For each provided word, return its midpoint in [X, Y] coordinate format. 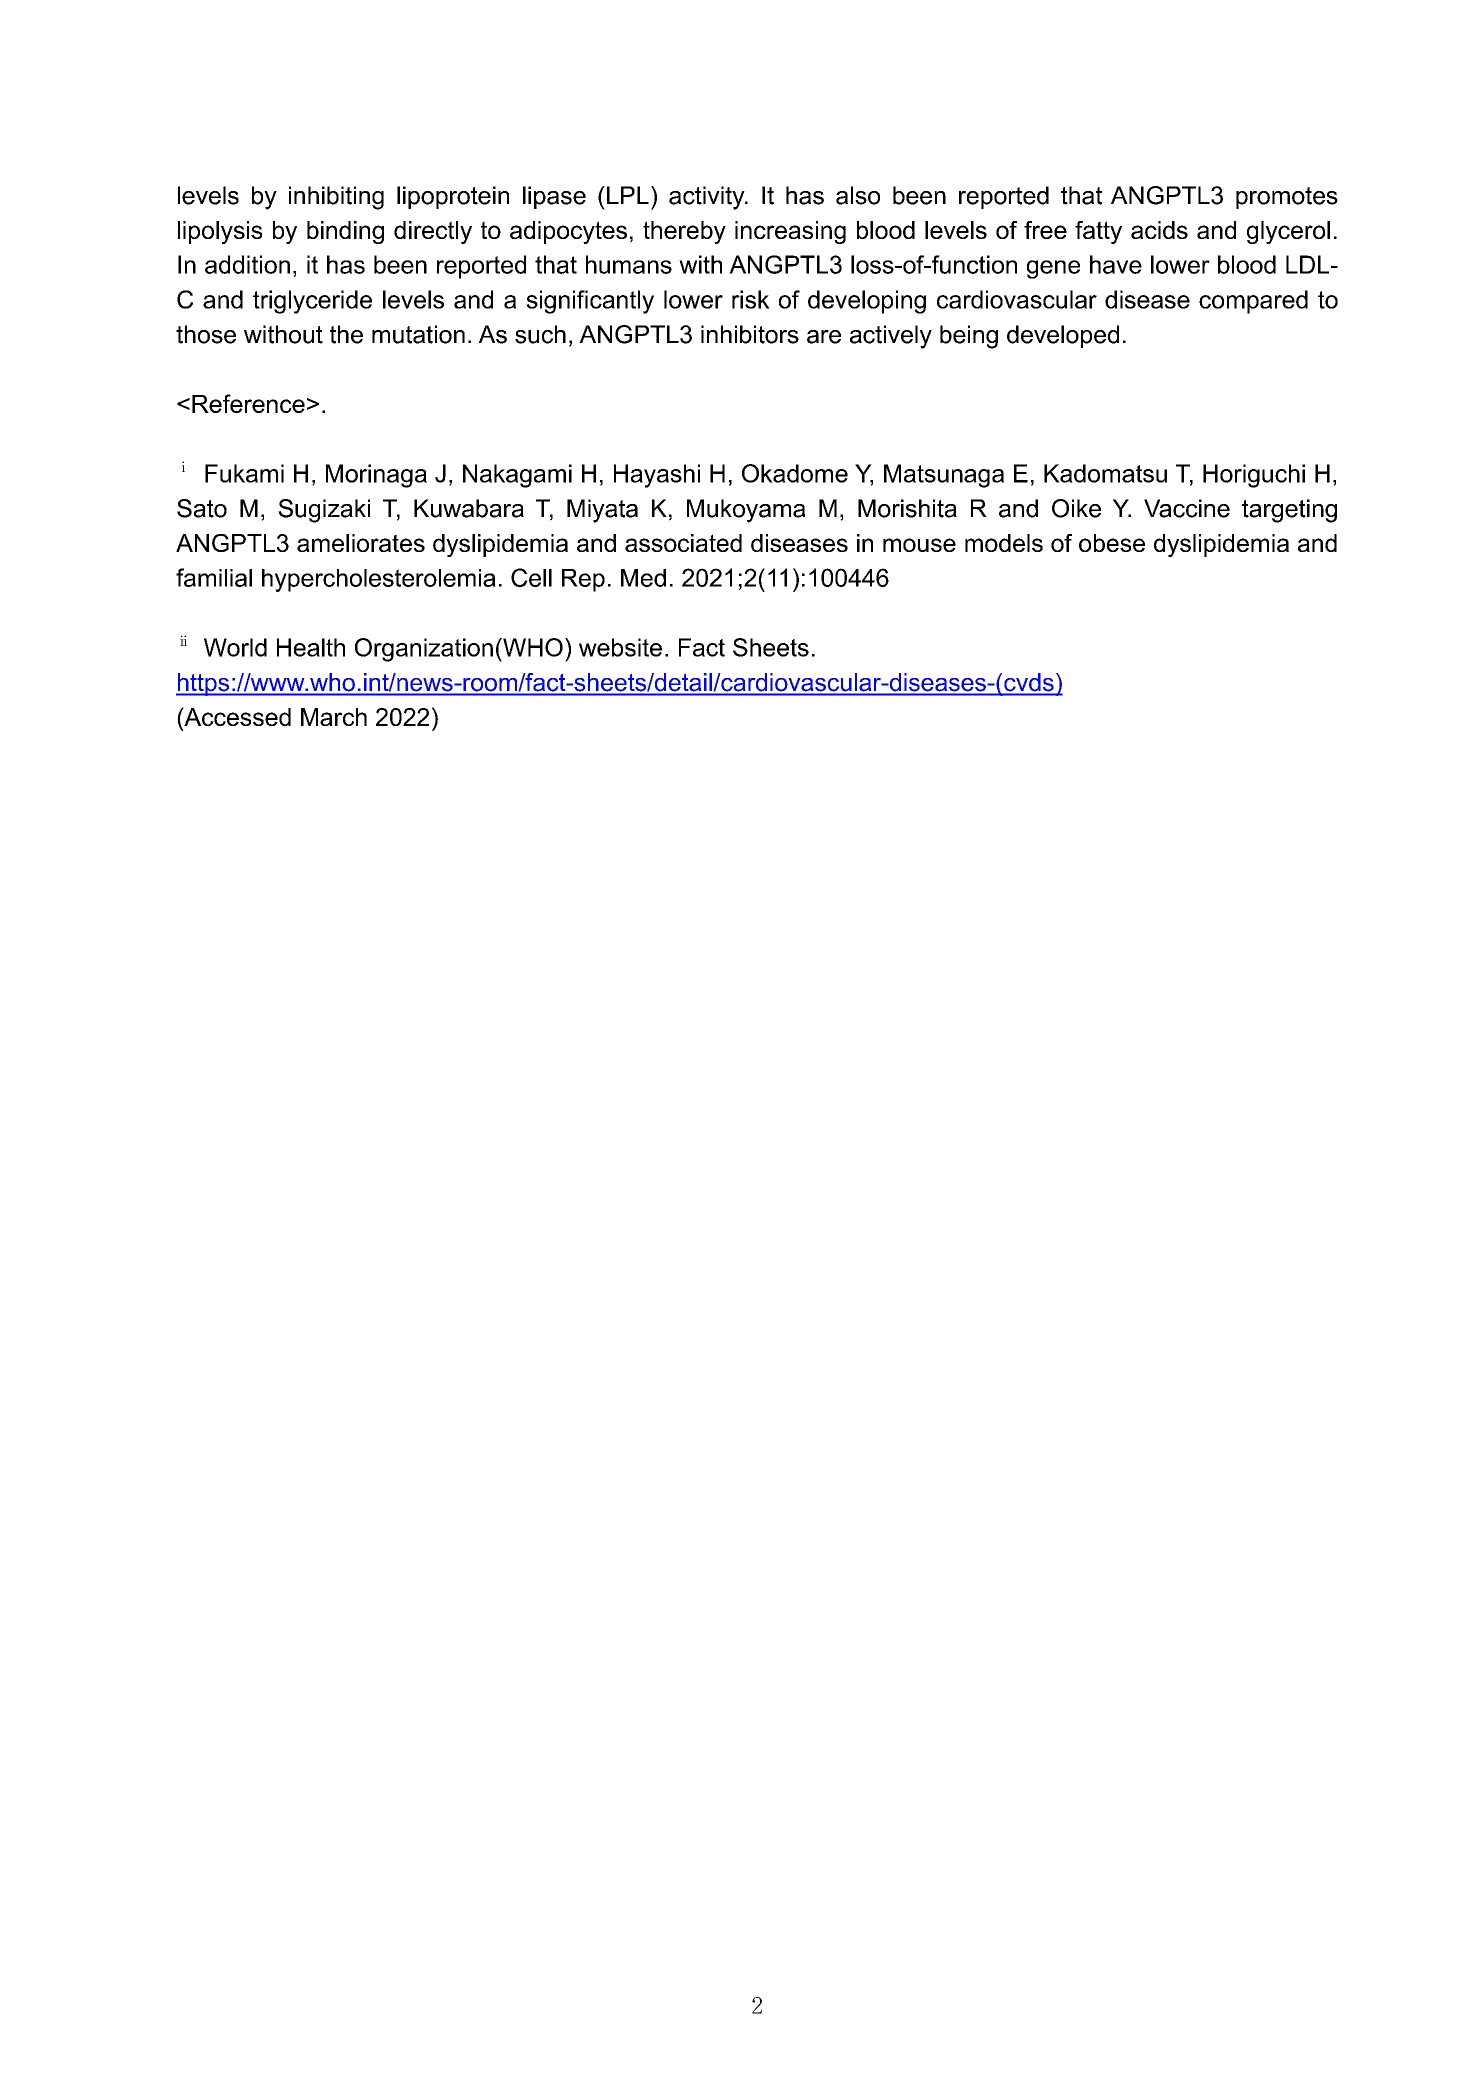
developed [1063, 336]
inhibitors [750, 334]
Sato [202, 508]
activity [708, 198]
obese [1112, 543]
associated [683, 543]
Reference [248, 403]
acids [1159, 230]
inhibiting [336, 198]
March [334, 717]
